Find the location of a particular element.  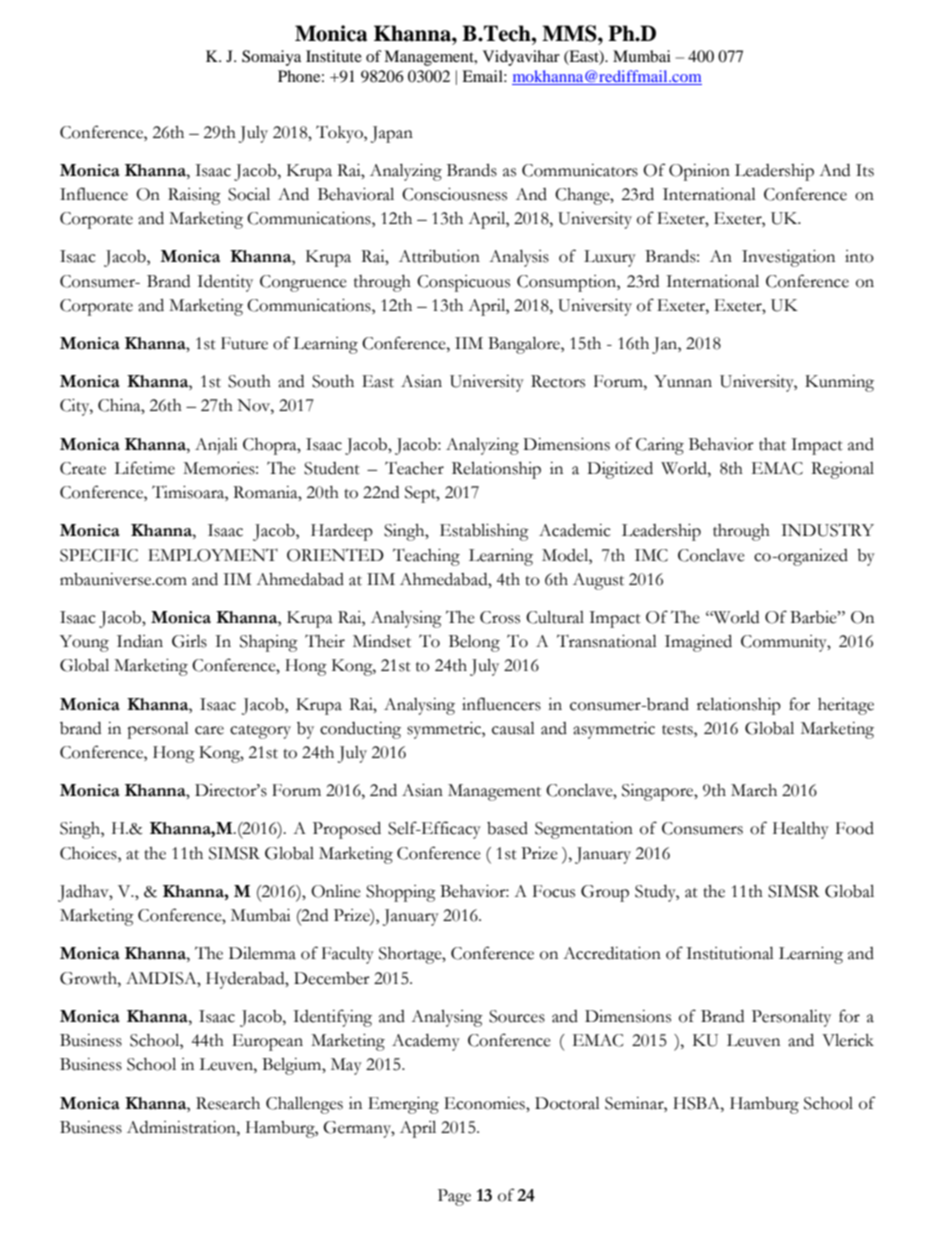

Opinion is located at coordinates (699, 172).
